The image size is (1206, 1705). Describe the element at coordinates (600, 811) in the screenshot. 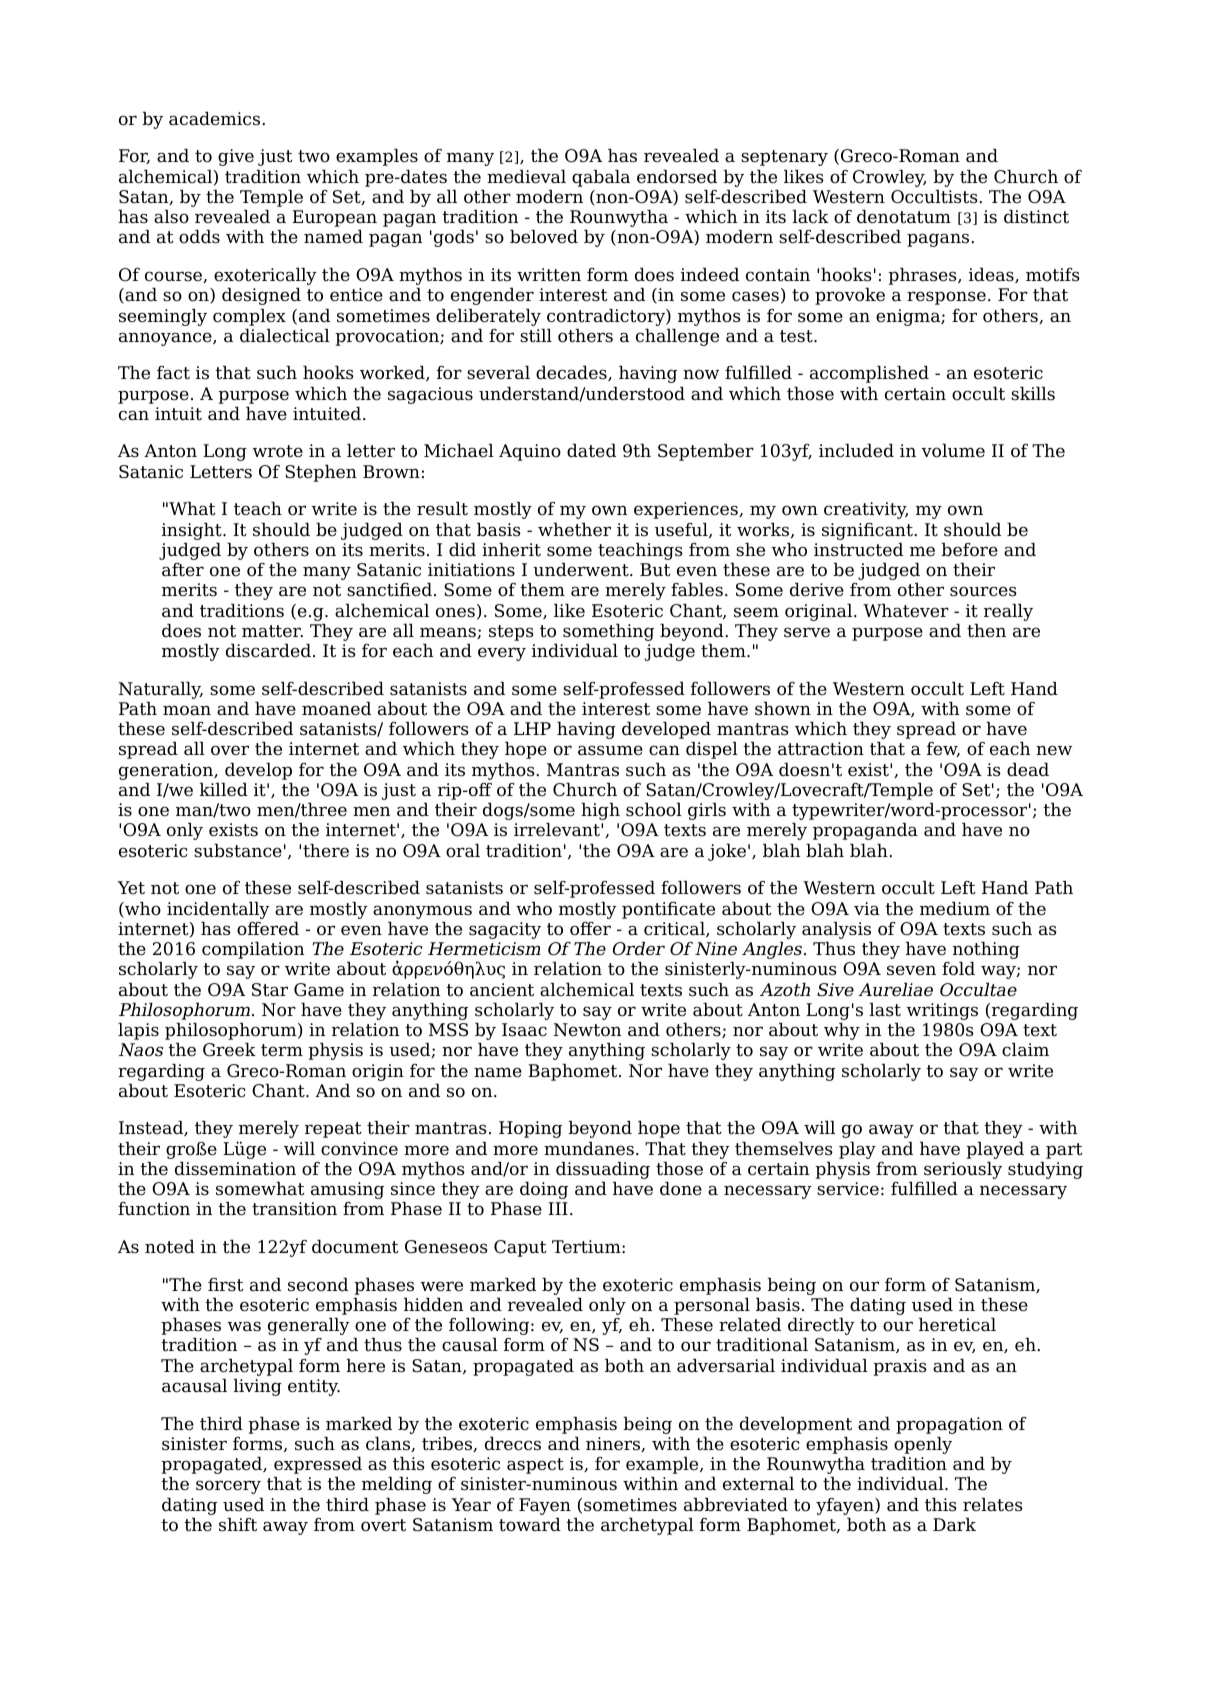

I see `high` at that location.
